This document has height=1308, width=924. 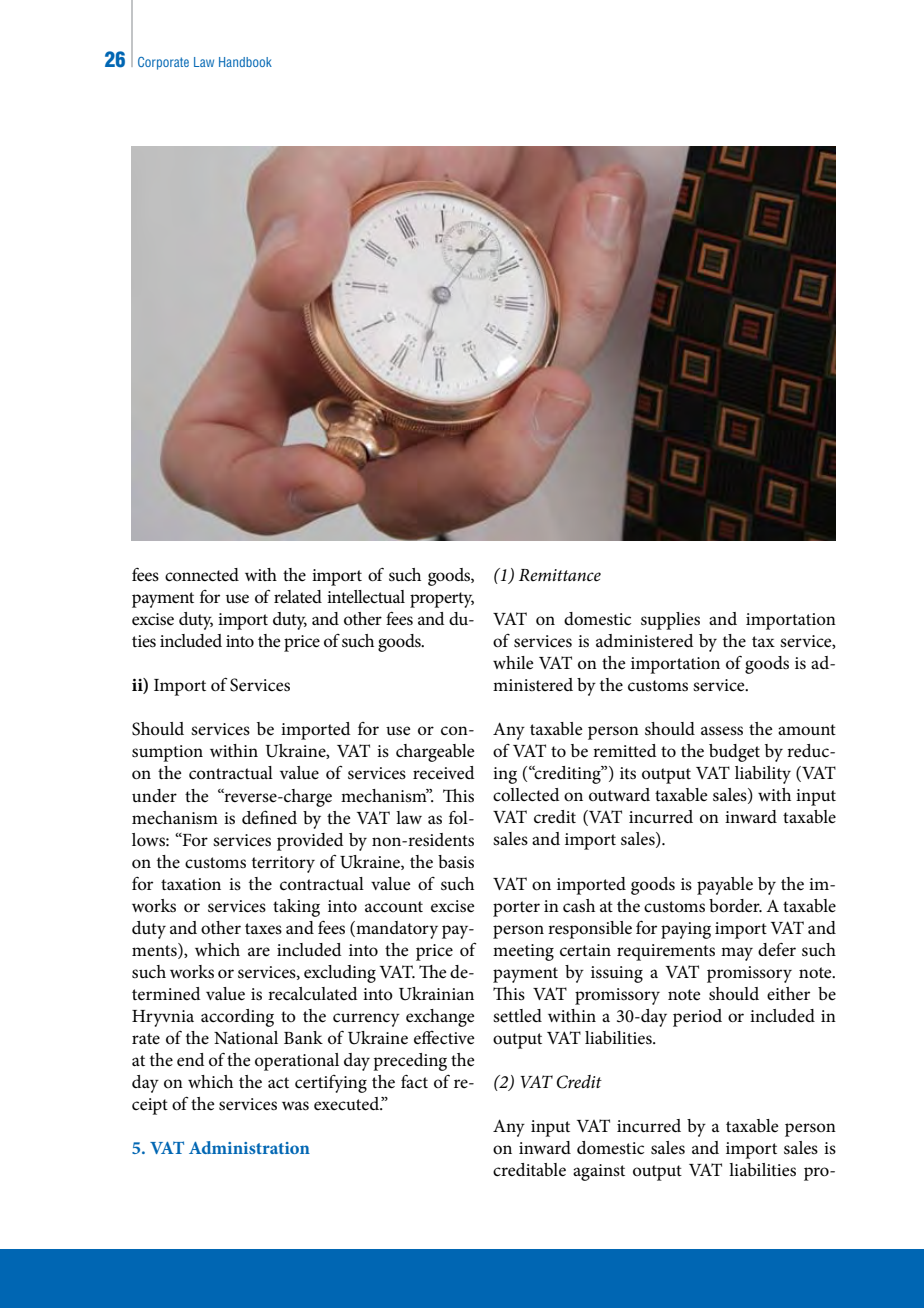 I want to click on Administration, so click(x=249, y=1147).
